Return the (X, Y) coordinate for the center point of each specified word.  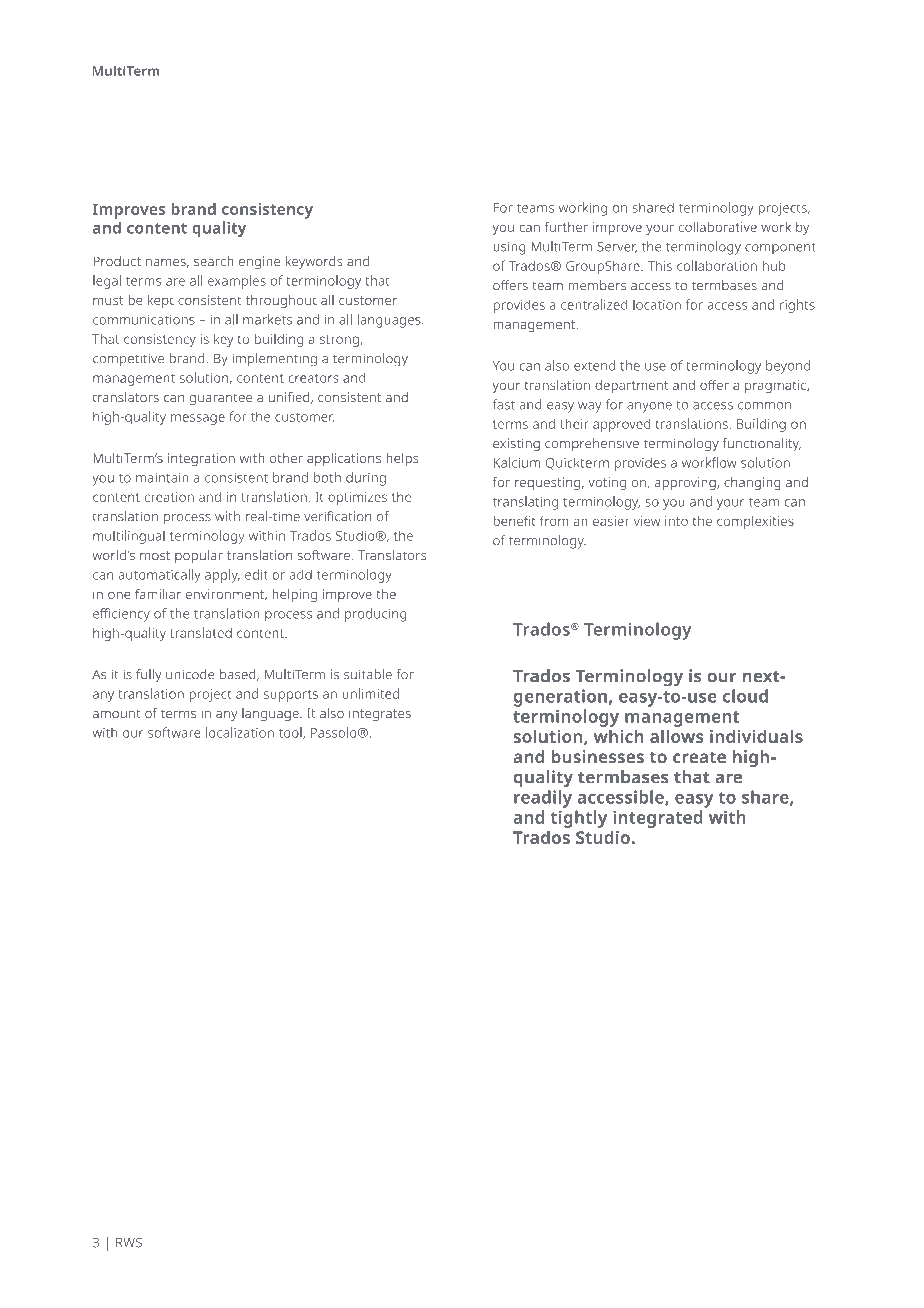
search (214, 261)
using (509, 248)
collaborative (718, 226)
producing (376, 615)
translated (201, 632)
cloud (745, 696)
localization (240, 732)
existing (516, 445)
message (198, 419)
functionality (762, 445)
